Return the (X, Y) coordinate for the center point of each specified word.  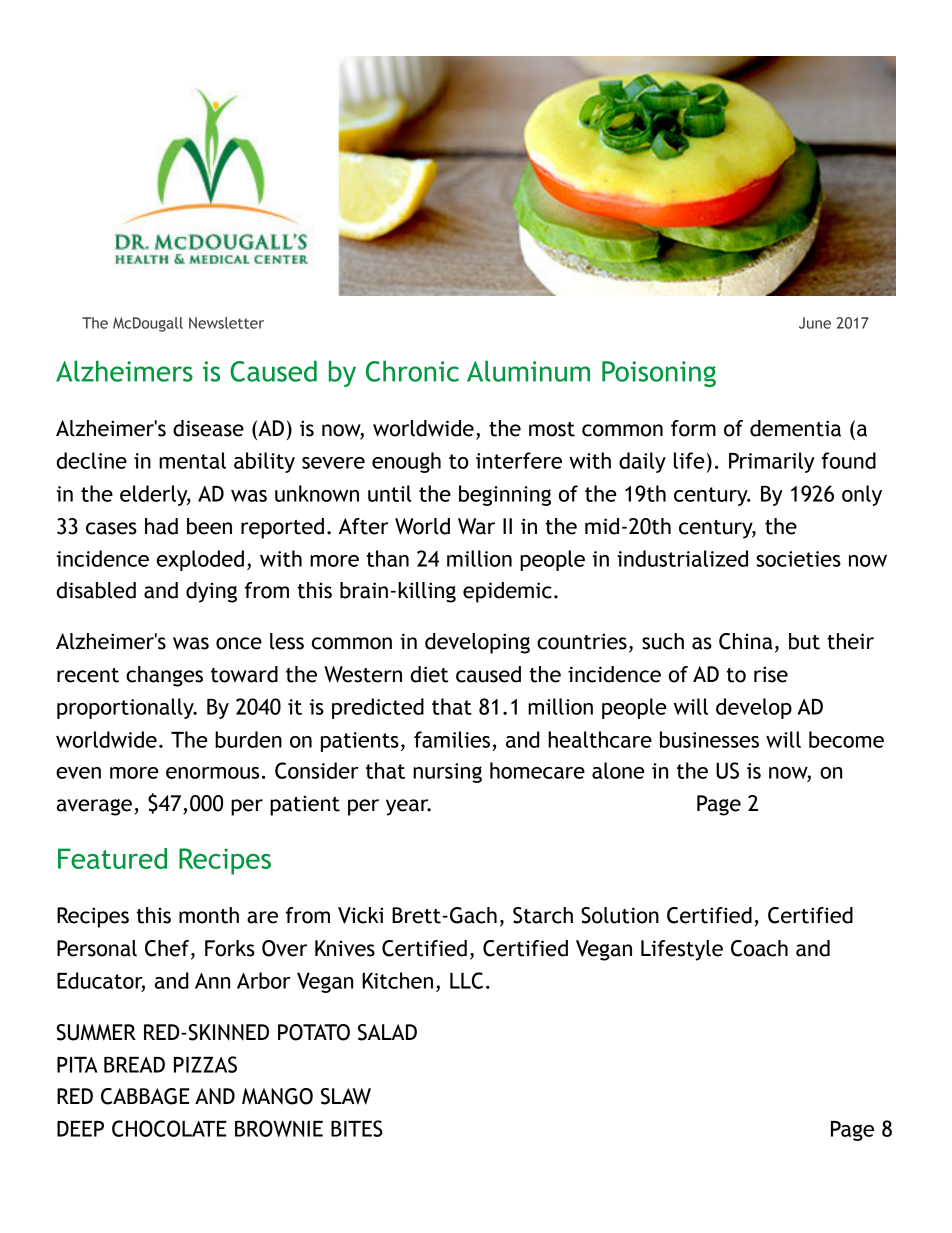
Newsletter (226, 323)
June (815, 323)
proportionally (126, 708)
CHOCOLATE (169, 1128)
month (209, 915)
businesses (709, 739)
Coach (759, 948)
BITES (357, 1128)
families (452, 739)
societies (798, 559)
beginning (505, 495)
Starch (543, 915)
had (161, 526)
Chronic (412, 371)
